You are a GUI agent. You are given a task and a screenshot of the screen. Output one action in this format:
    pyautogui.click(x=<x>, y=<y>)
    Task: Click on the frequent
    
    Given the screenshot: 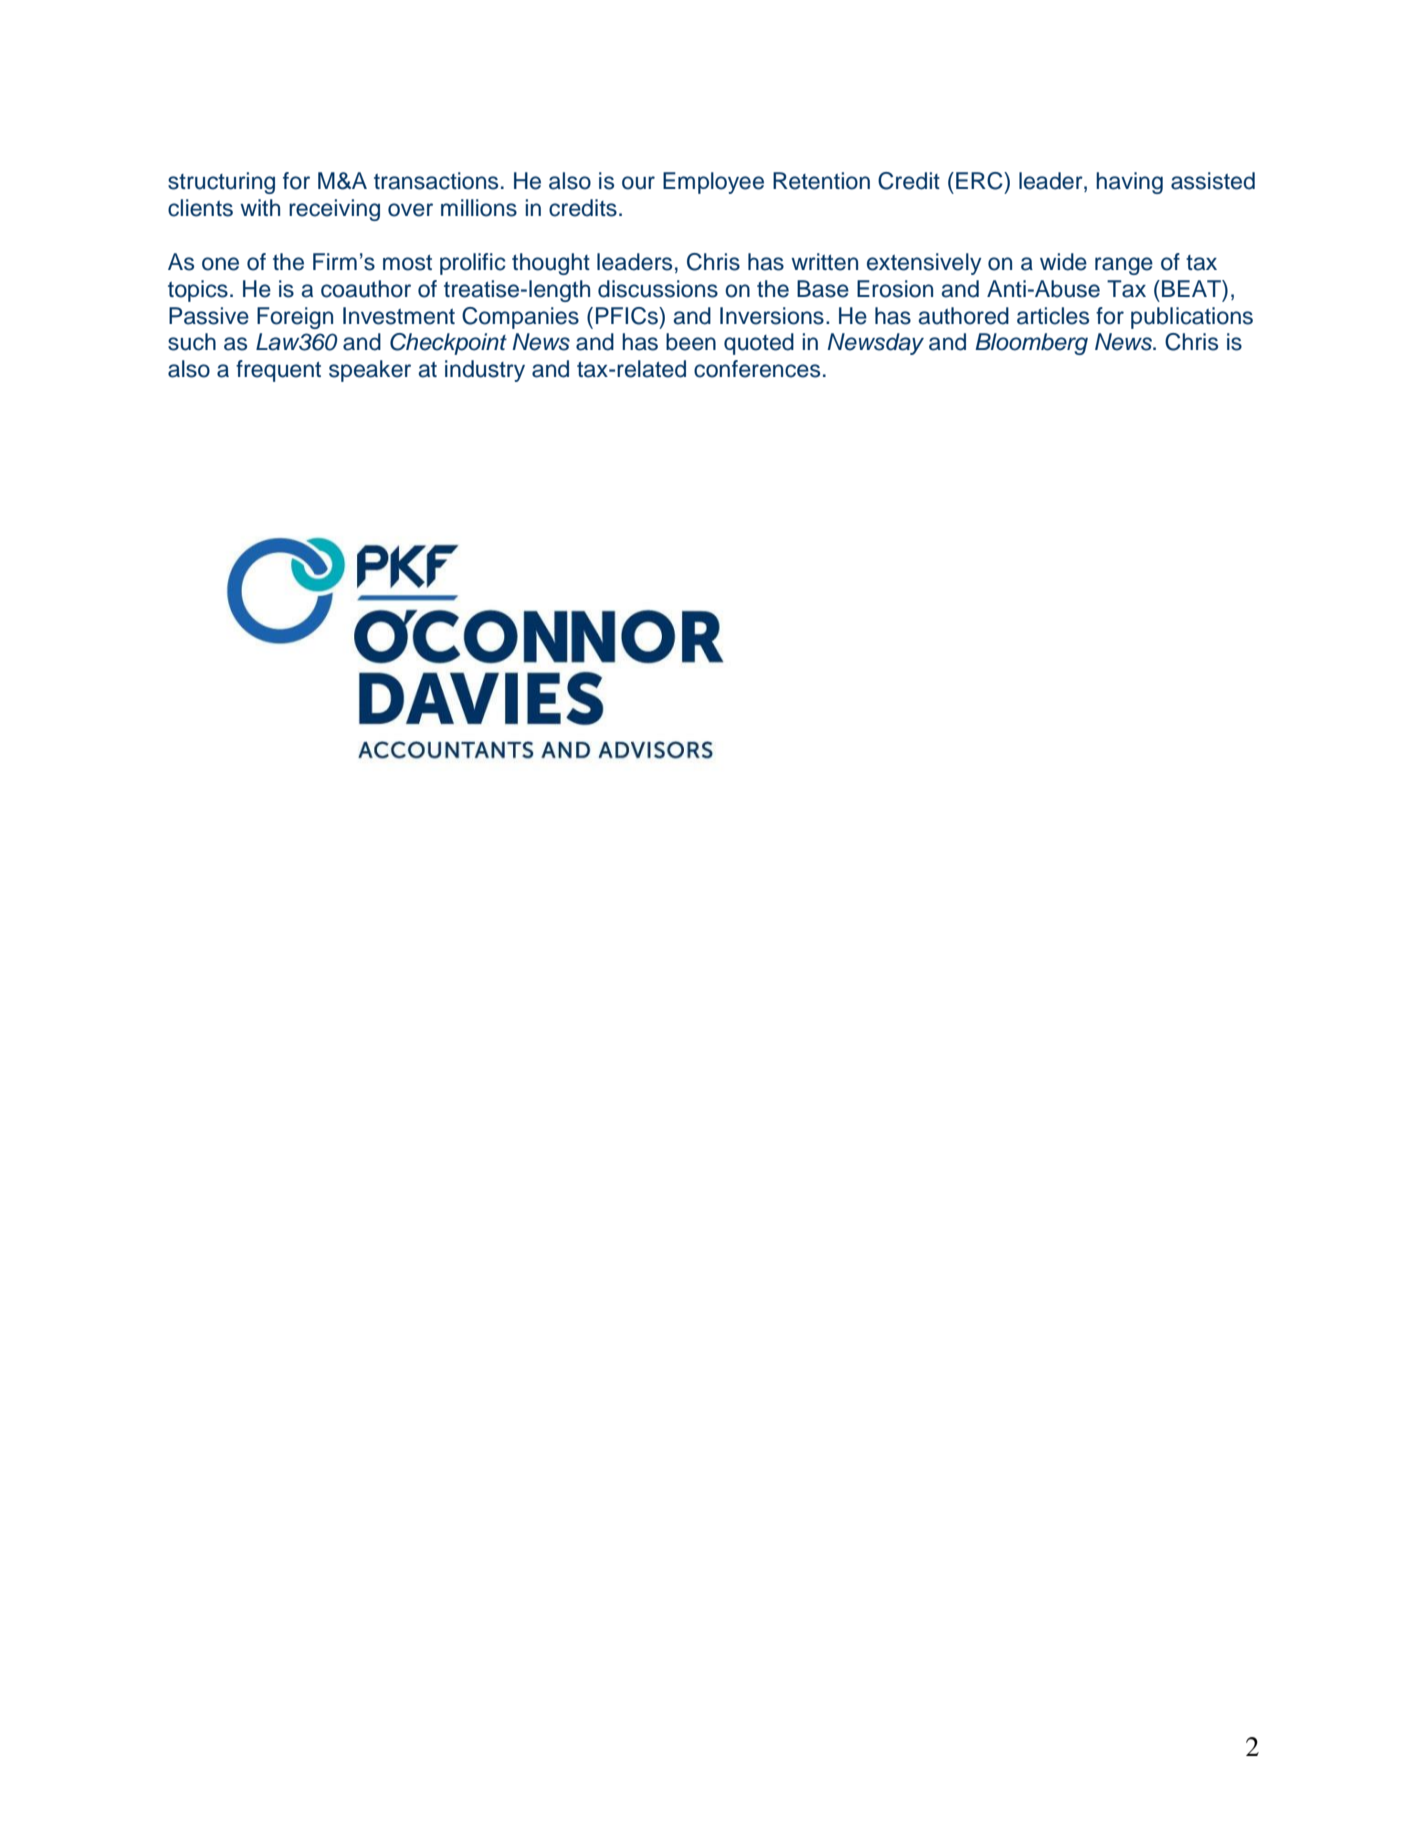 What is the action you would take?
    pyautogui.click(x=278, y=371)
